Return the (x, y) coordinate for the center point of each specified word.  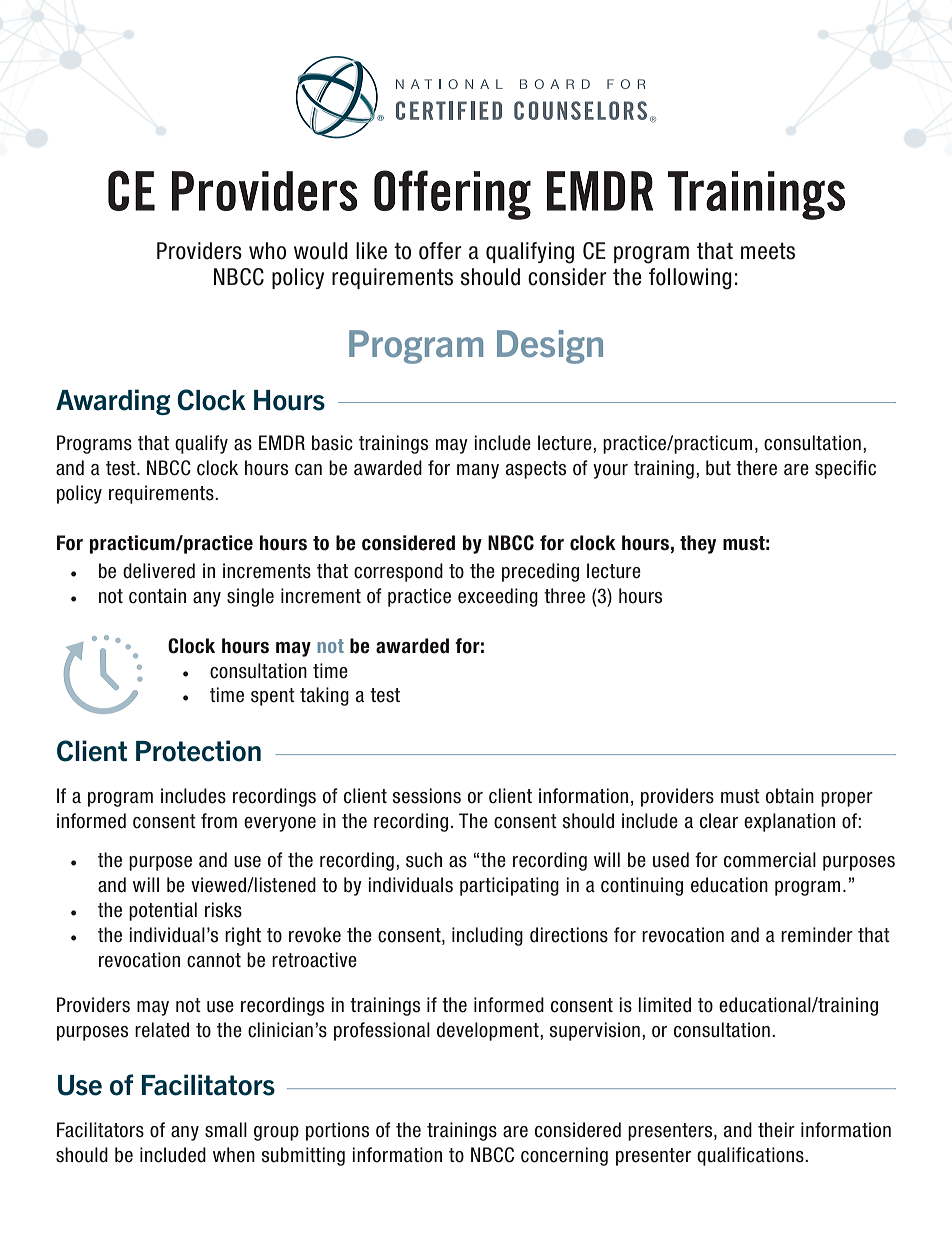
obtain (790, 796)
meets (768, 251)
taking (324, 696)
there (756, 468)
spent (273, 697)
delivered (159, 571)
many (478, 471)
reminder (817, 935)
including (487, 936)
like (371, 251)
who (267, 251)
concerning (564, 1156)
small (226, 1130)
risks (223, 910)
